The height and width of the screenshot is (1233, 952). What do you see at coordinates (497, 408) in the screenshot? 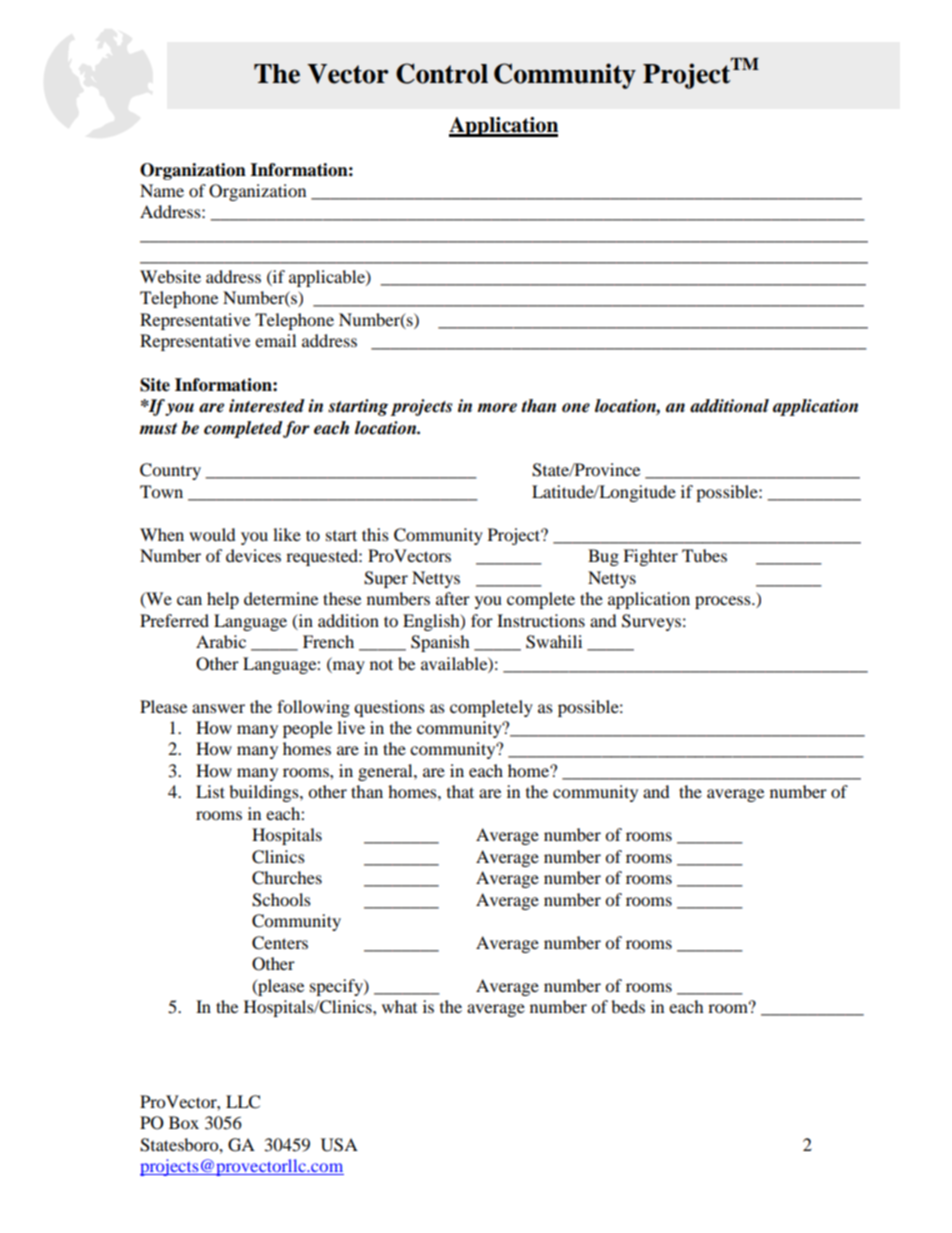
I see `more` at bounding box center [497, 408].
